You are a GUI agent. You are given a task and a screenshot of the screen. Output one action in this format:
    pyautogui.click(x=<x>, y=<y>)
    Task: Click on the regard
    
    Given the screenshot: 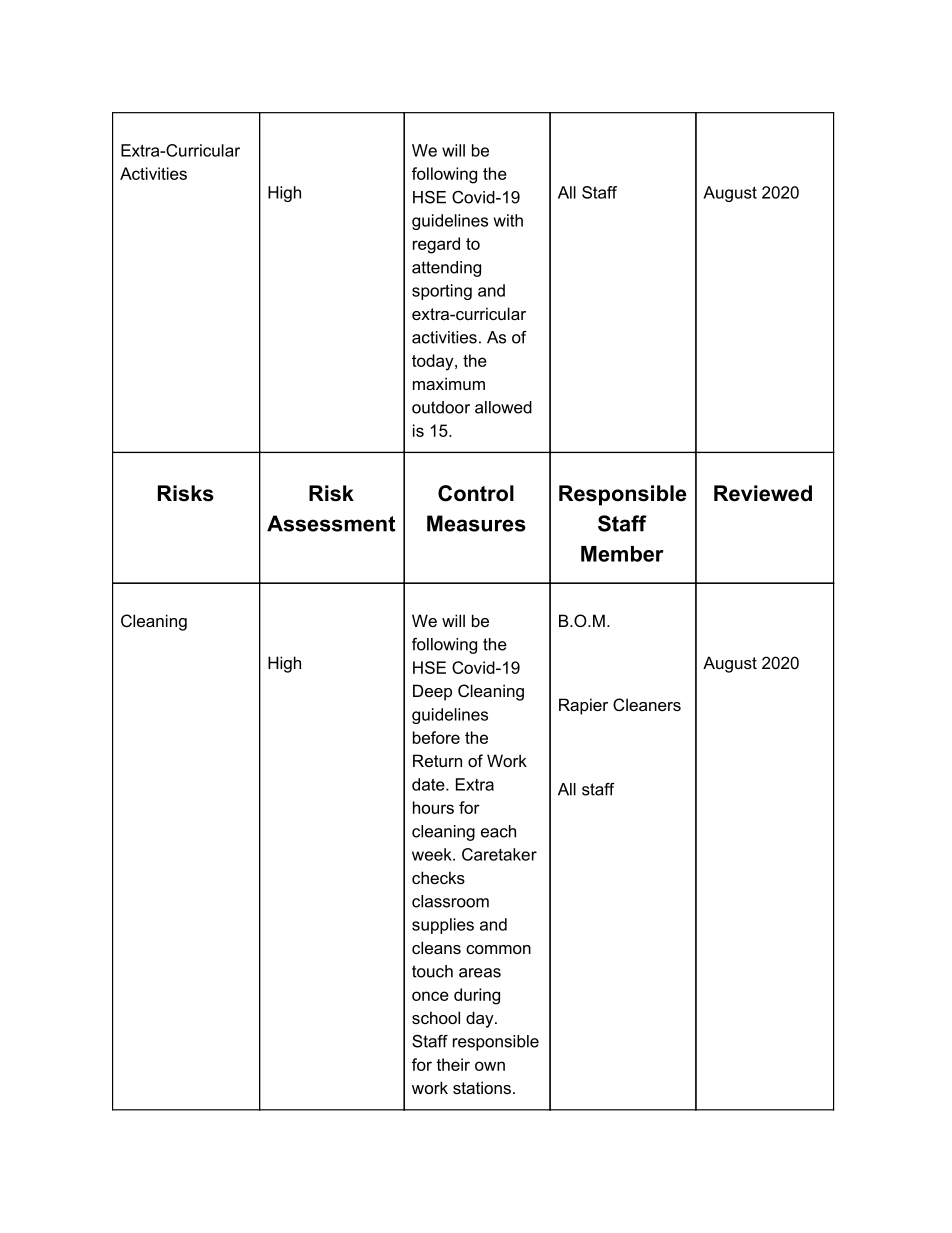 What is the action you would take?
    pyautogui.click(x=436, y=245)
